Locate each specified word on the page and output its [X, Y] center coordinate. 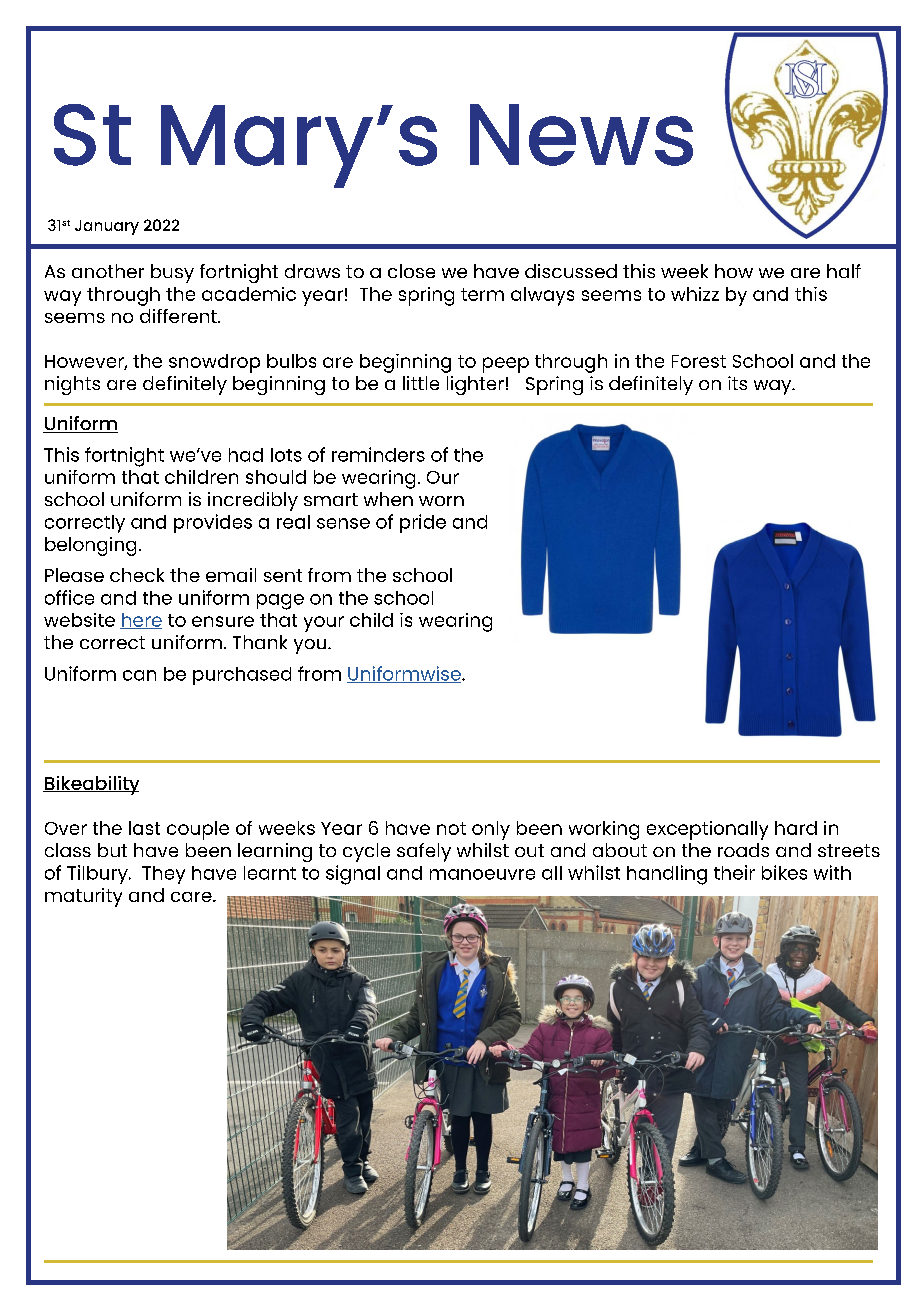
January [107, 227]
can [139, 675]
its [737, 383]
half [844, 271]
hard [796, 828]
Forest [699, 361]
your [324, 624]
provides [213, 523]
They [163, 875]
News [581, 135]
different [179, 316]
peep [506, 365]
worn [441, 501]
